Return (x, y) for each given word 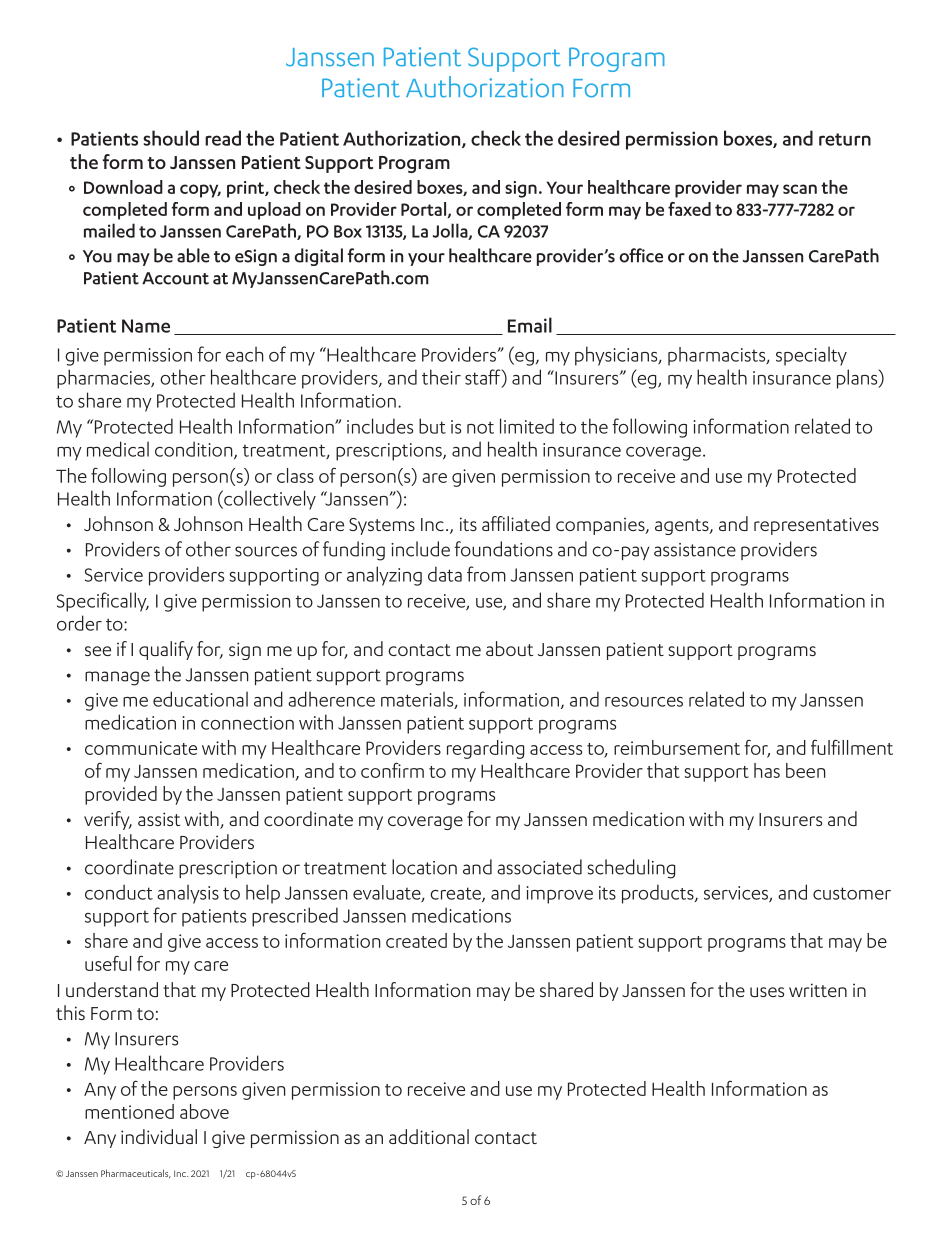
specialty (811, 356)
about (509, 648)
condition (195, 450)
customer (852, 893)
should (171, 138)
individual (159, 1136)
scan (800, 189)
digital (318, 257)
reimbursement (677, 747)
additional (429, 1136)
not (480, 427)
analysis (188, 894)
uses (767, 992)
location (424, 867)
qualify (166, 650)
